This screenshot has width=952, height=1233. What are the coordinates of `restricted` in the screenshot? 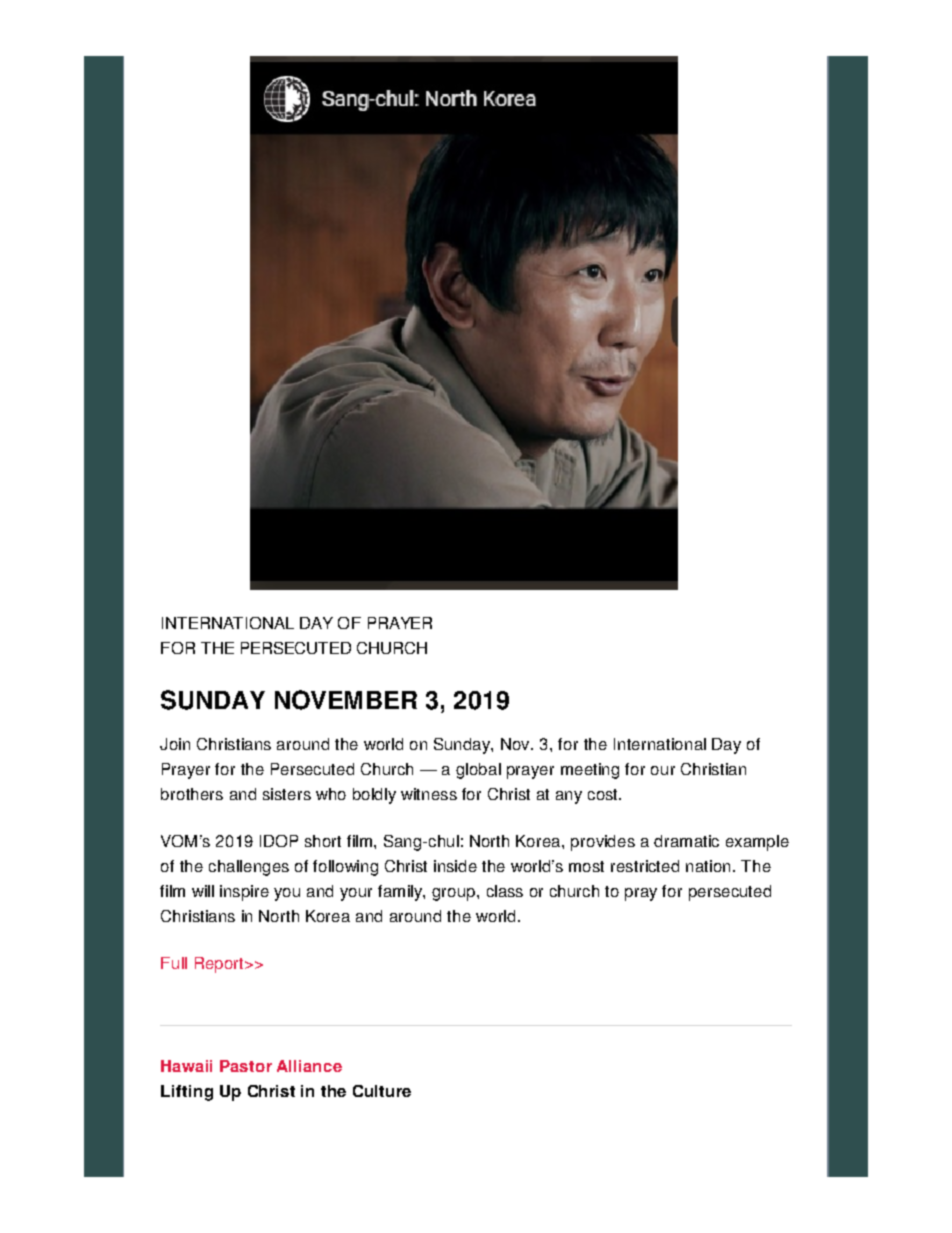 It's located at (645, 866).
